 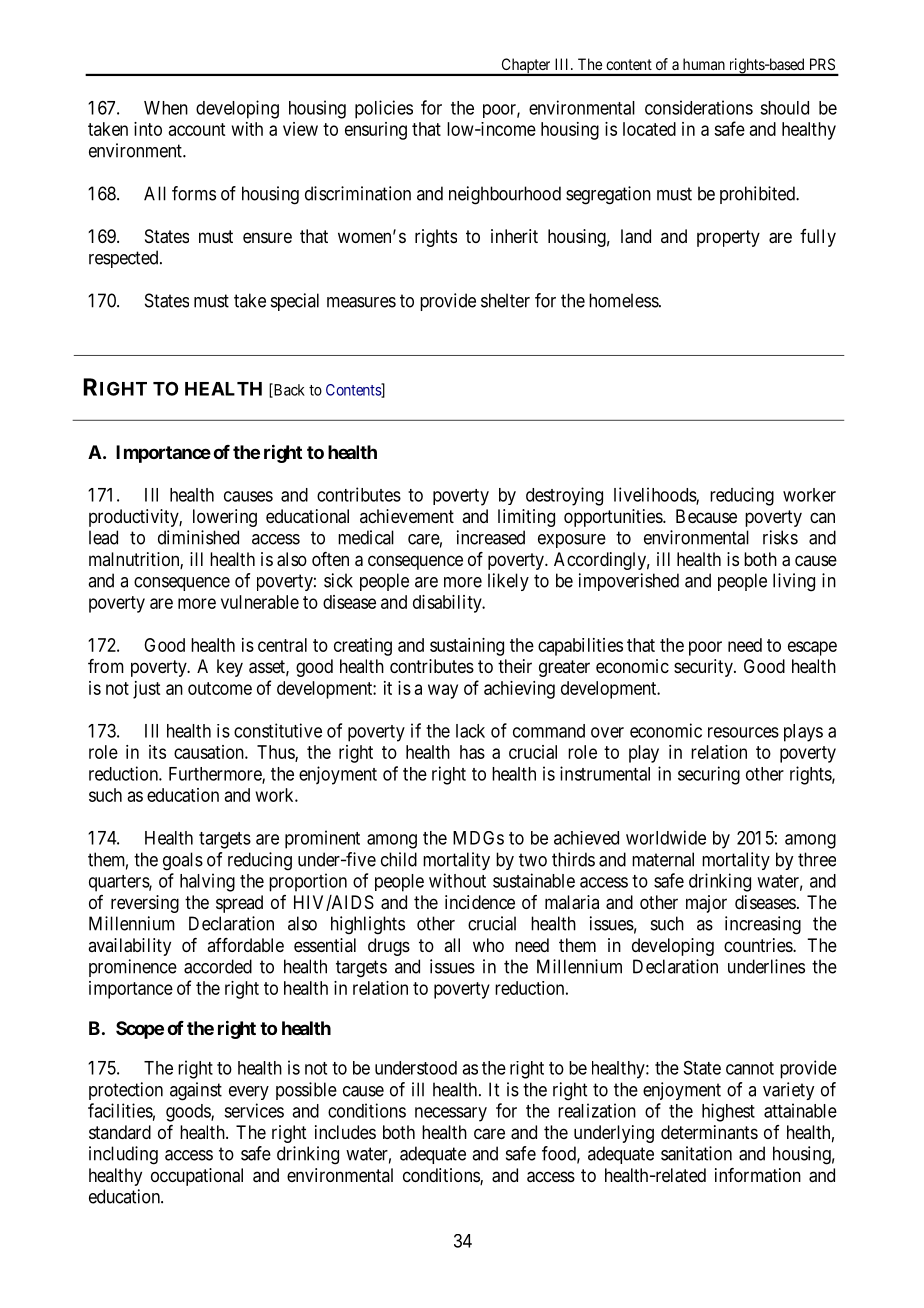 I want to click on shelter, so click(x=505, y=300).
